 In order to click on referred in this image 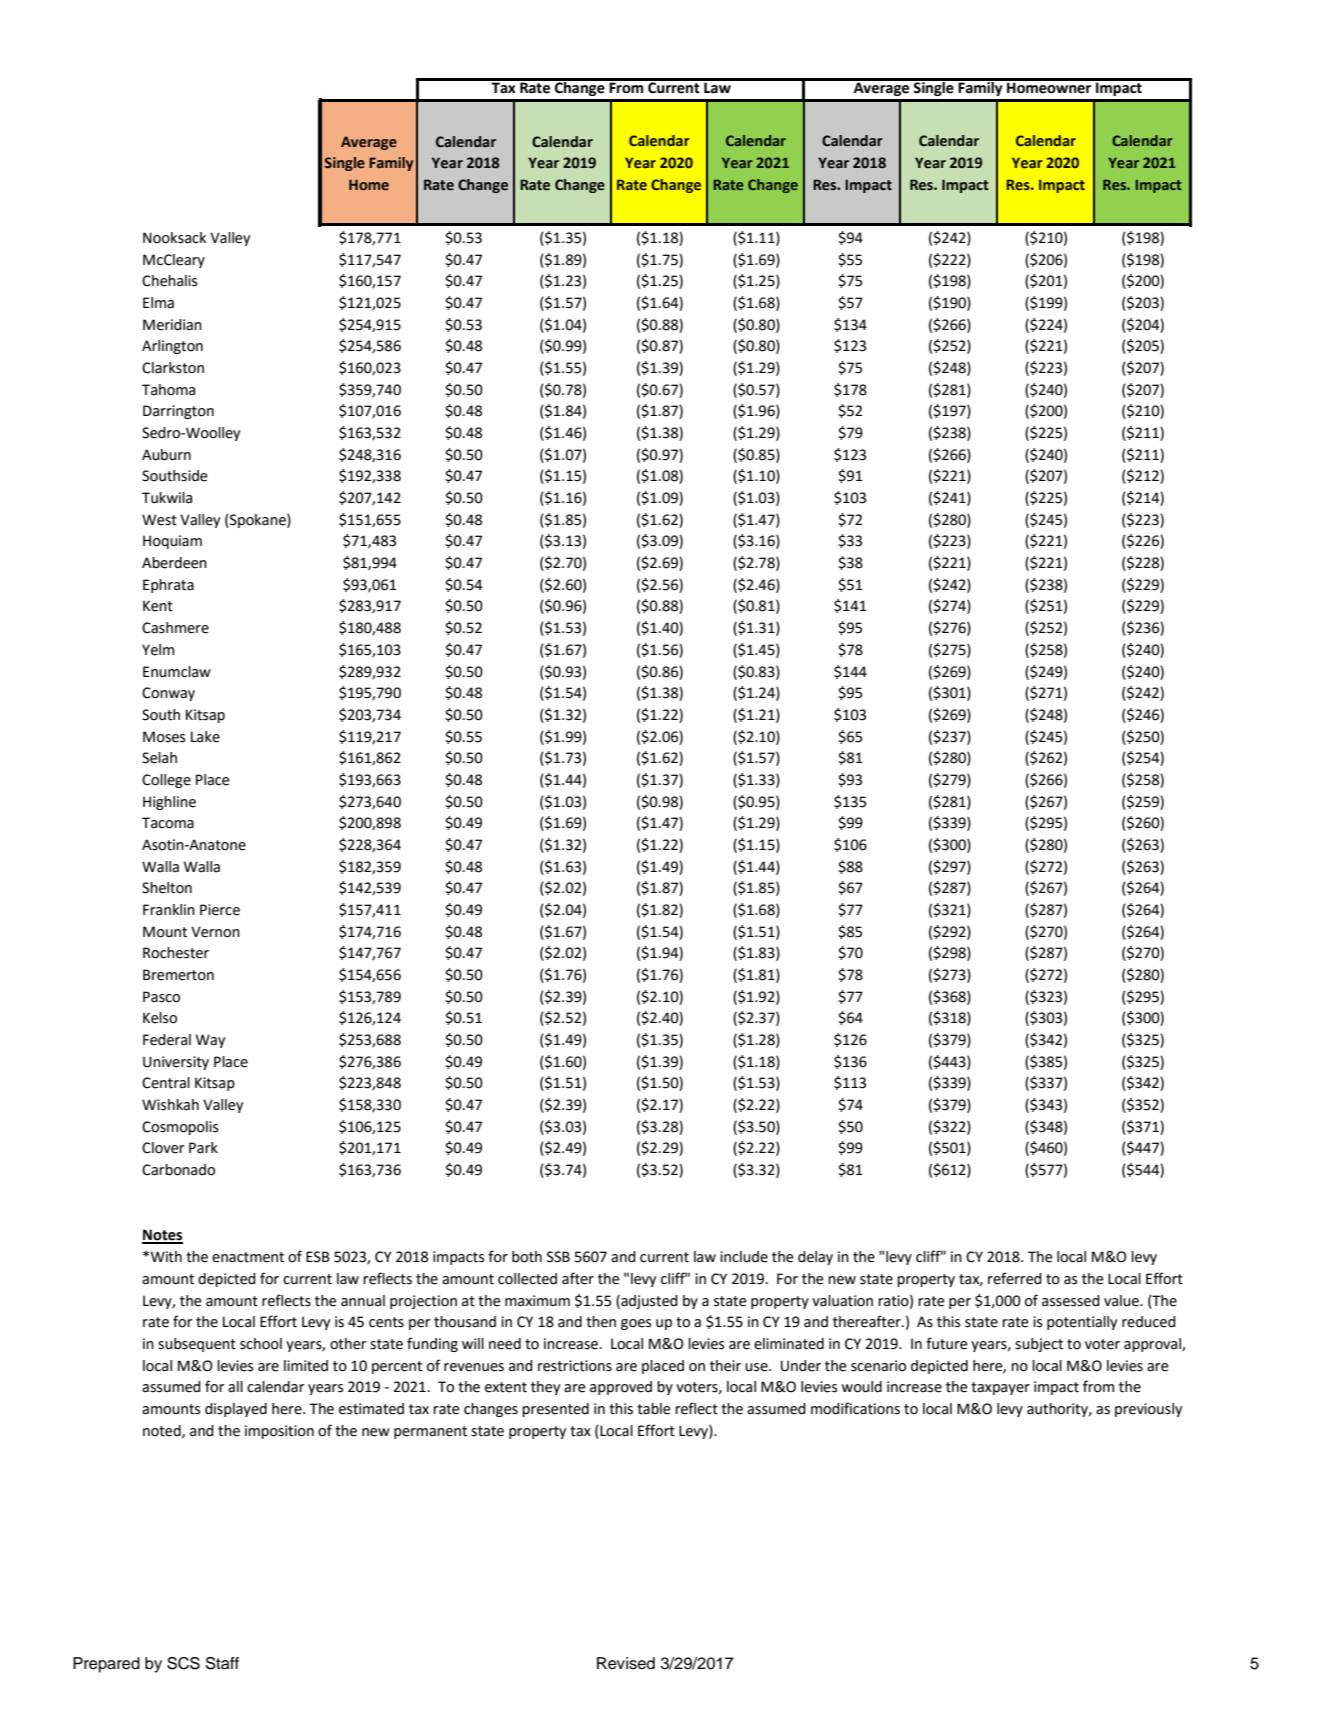, I will do `click(1015, 1278)`.
